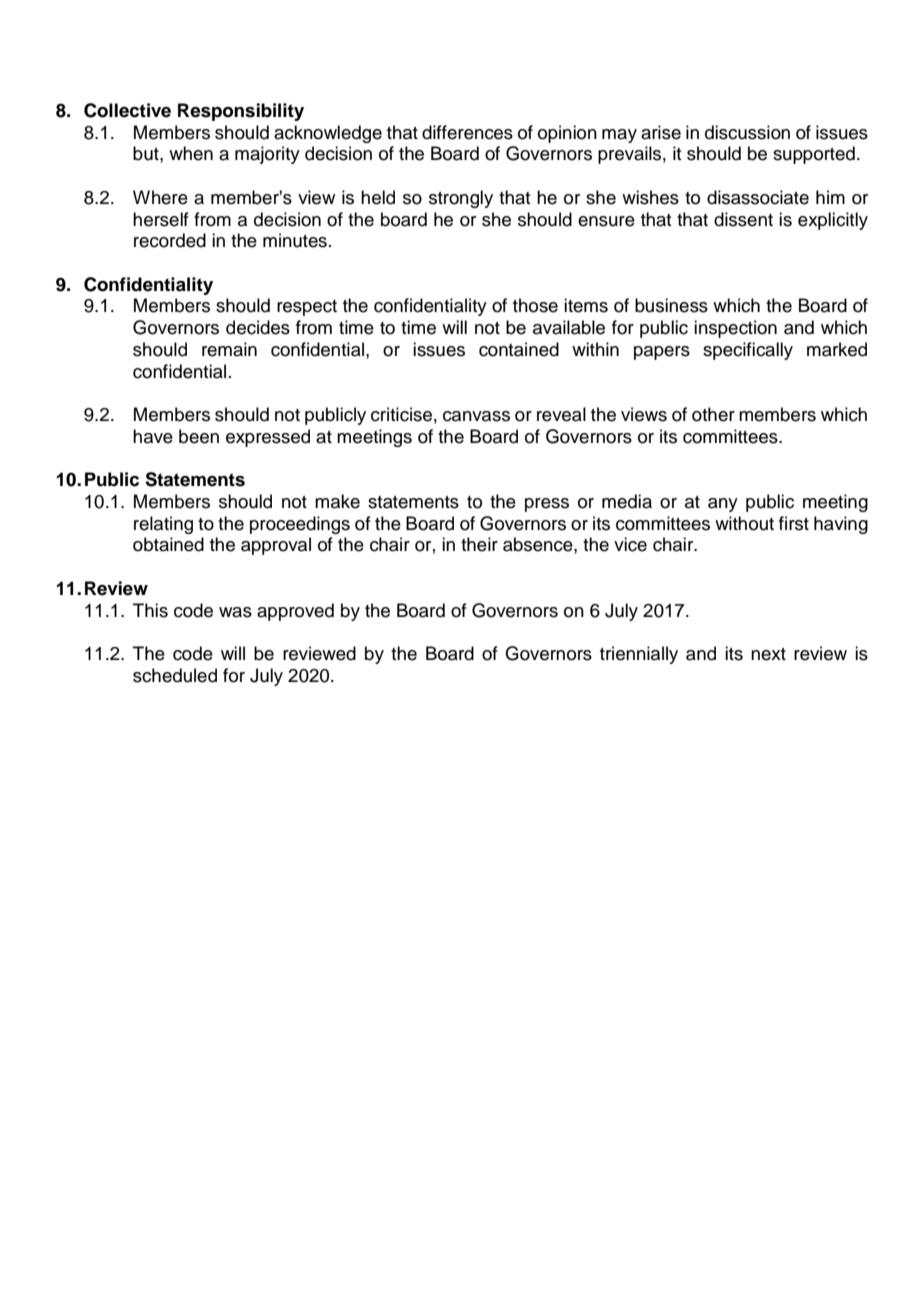 The width and height of the page is (924, 1308). What do you see at coordinates (199, 436) in the page?
I see `been` at bounding box center [199, 436].
